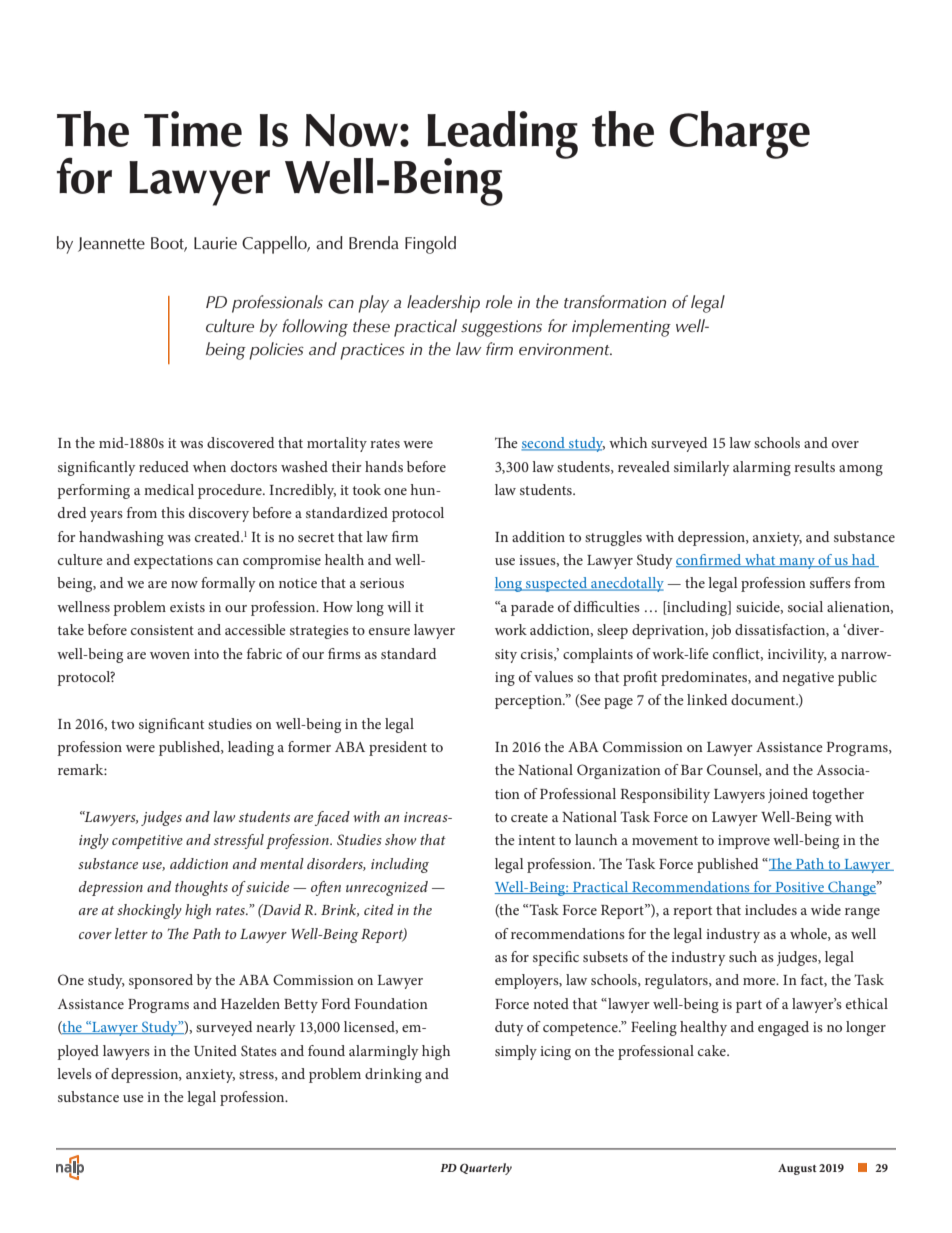 Image resolution: width=952 pixels, height=1233 pixels. What do you see at coordinates (771, 909) in the screenshot?
I see `includes` at bounding box center [771, 909].
